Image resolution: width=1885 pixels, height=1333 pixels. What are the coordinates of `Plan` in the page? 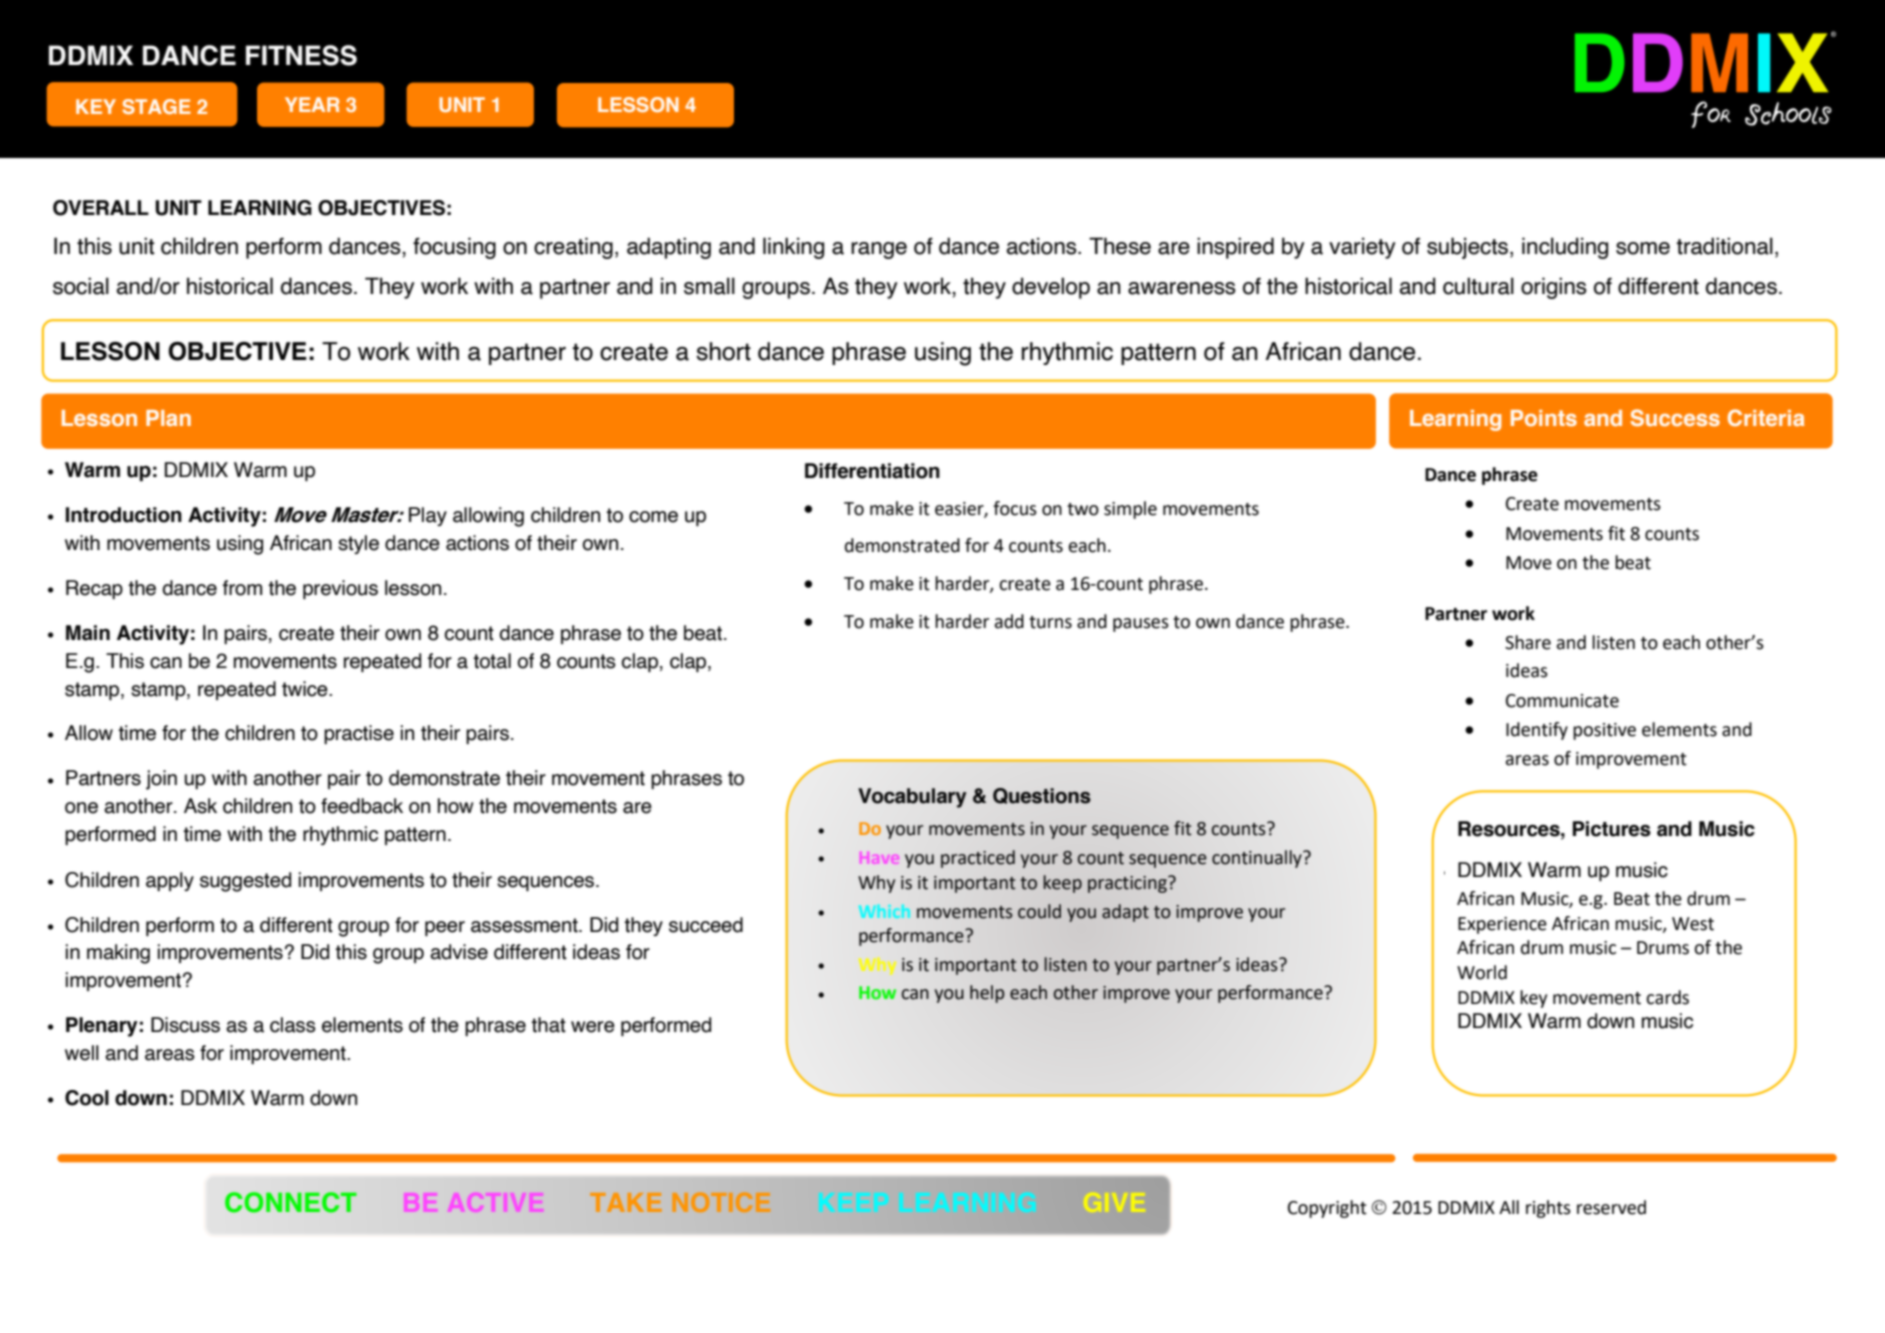 It's located at (168, 418).
